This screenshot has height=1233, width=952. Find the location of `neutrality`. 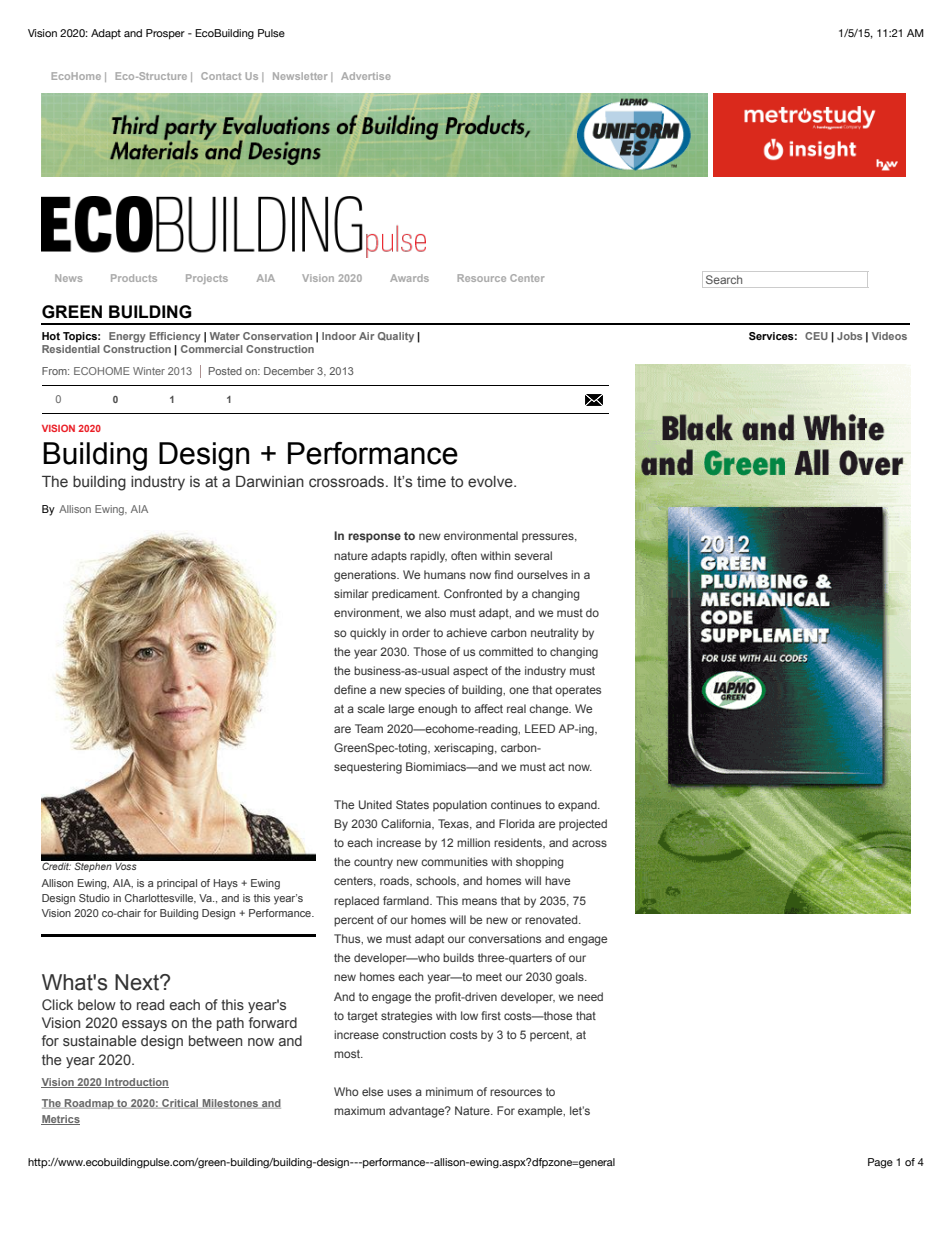

neutrality is located at coordinates (555, 634).
